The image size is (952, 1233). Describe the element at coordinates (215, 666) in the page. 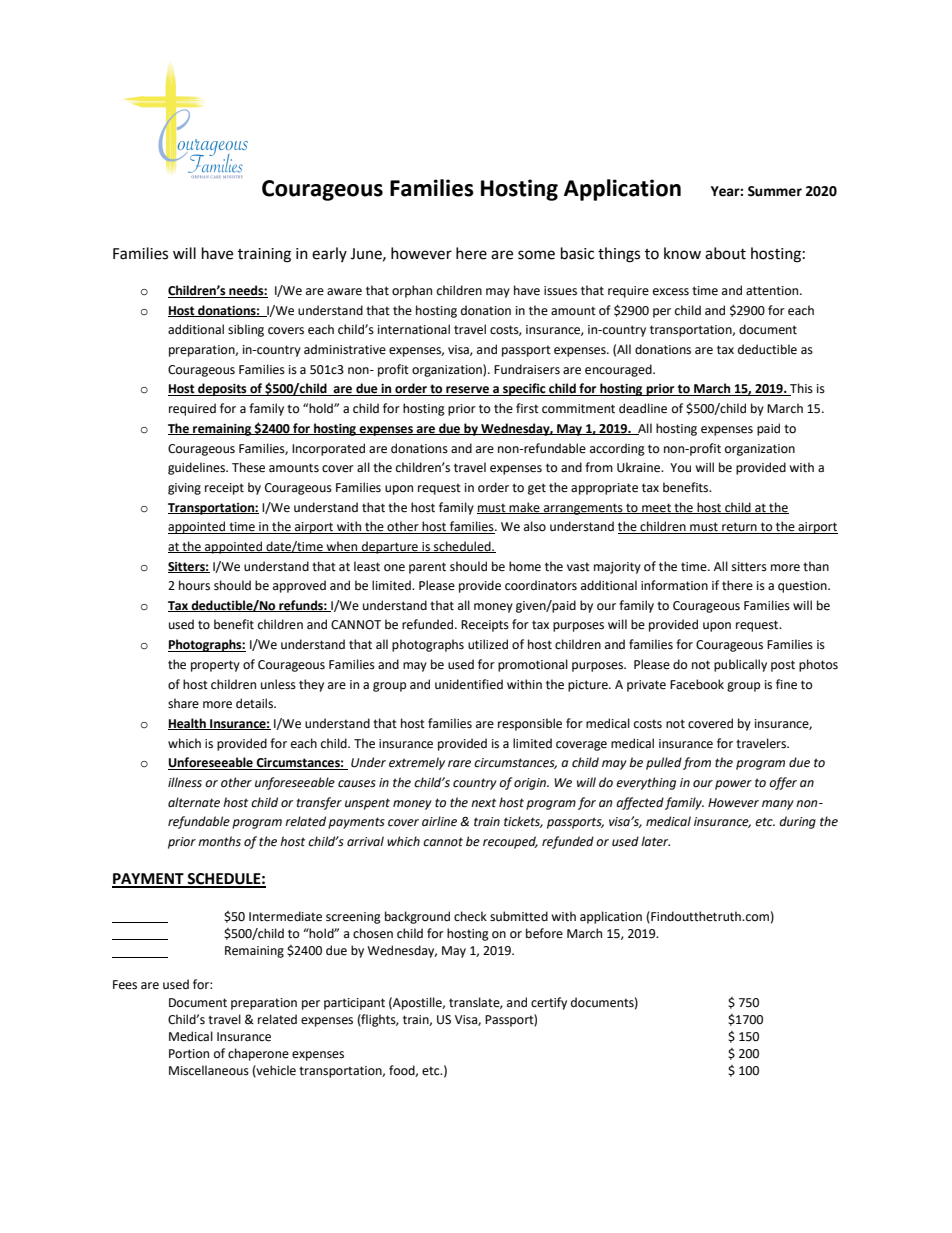

I see `property` at that location.
